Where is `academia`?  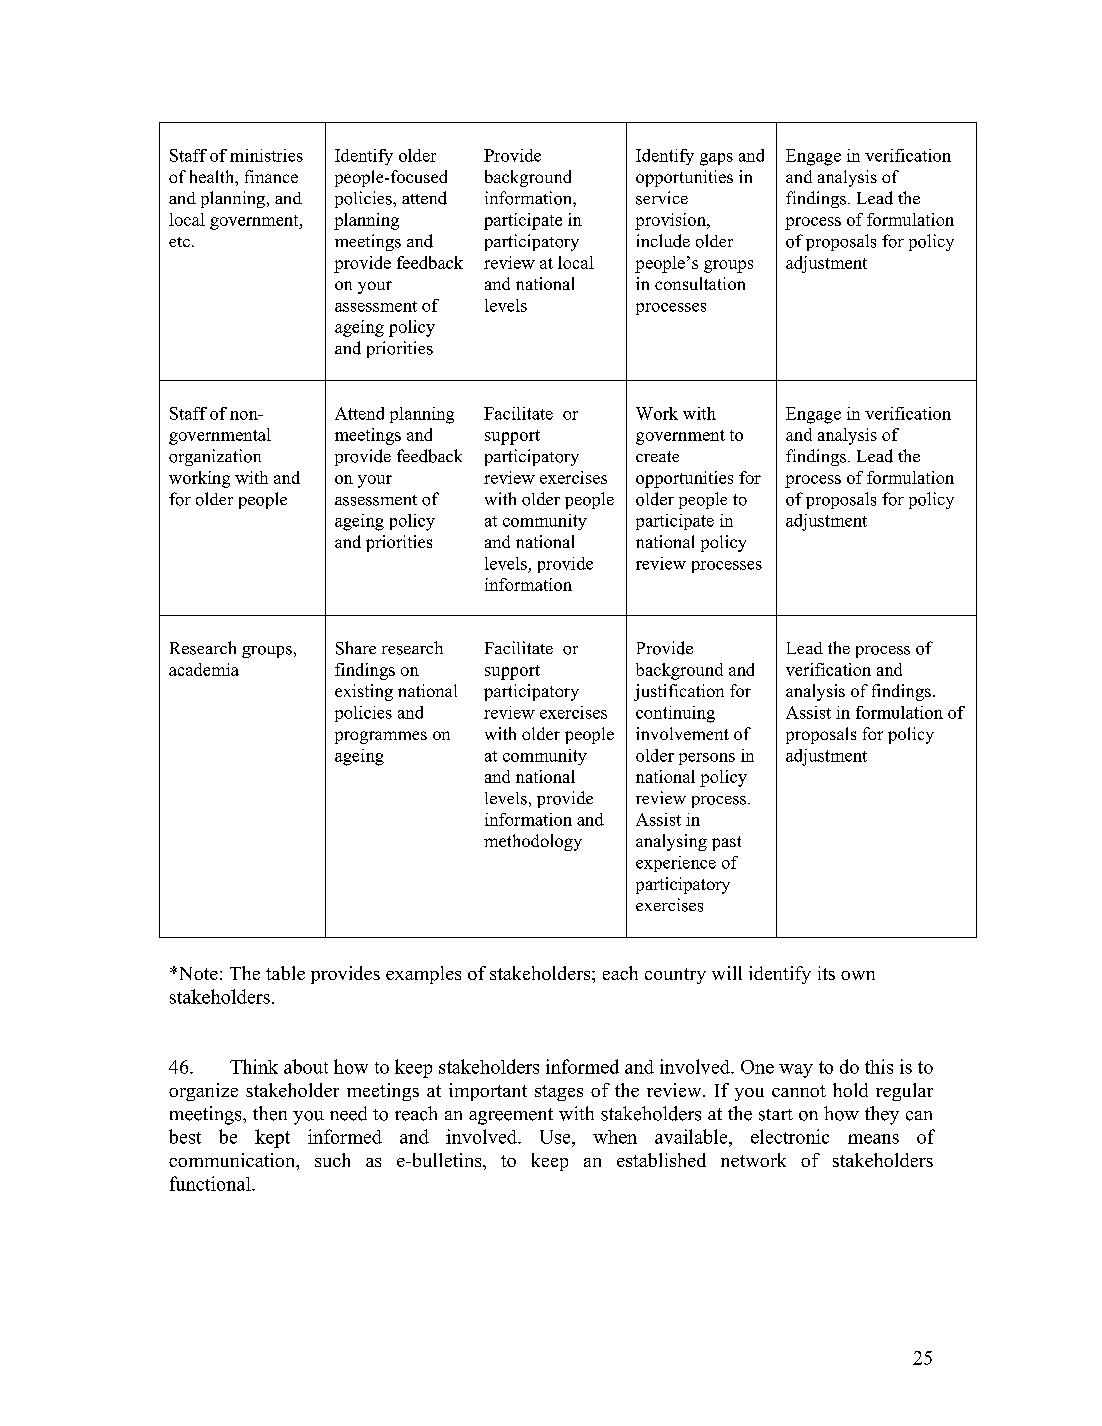
academia is located at coordinates (204, 669).
